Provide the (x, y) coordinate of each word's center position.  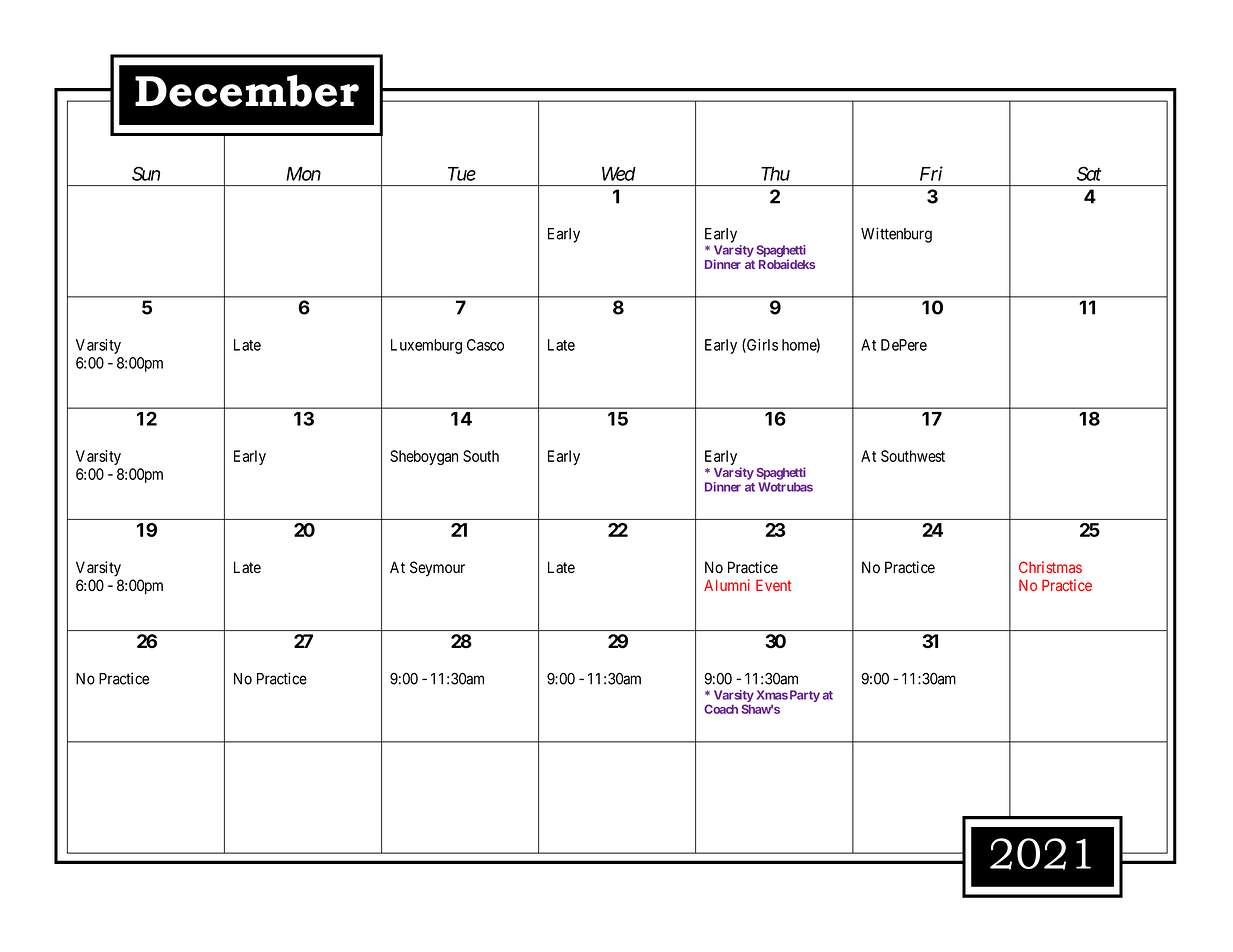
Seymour (437, 569)
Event (774, 585)
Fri (931, 173)
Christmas (1050, 567)
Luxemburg (426, 346)
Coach (721, 709)
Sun (146, 173)
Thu (775, 174)
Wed (619, 174)
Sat (1089, 173)
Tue (462, 174)
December (247, 90)
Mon (303, 174)
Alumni (727, 585)
